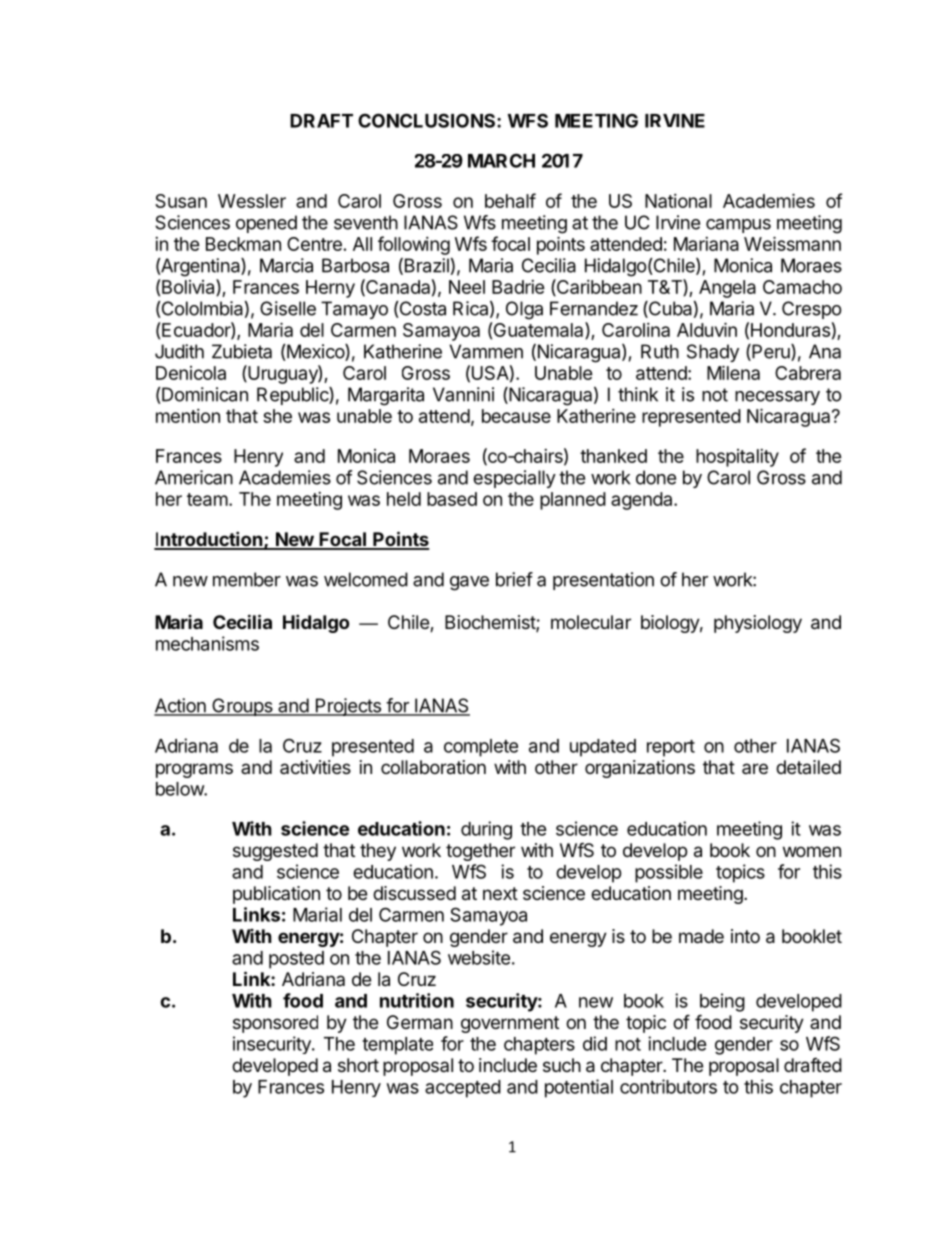 The image size is (952, 1233). What do you see at coordinates (481, 748) in the screenshot?
I see `complete` at bounding box center [481, 748].
